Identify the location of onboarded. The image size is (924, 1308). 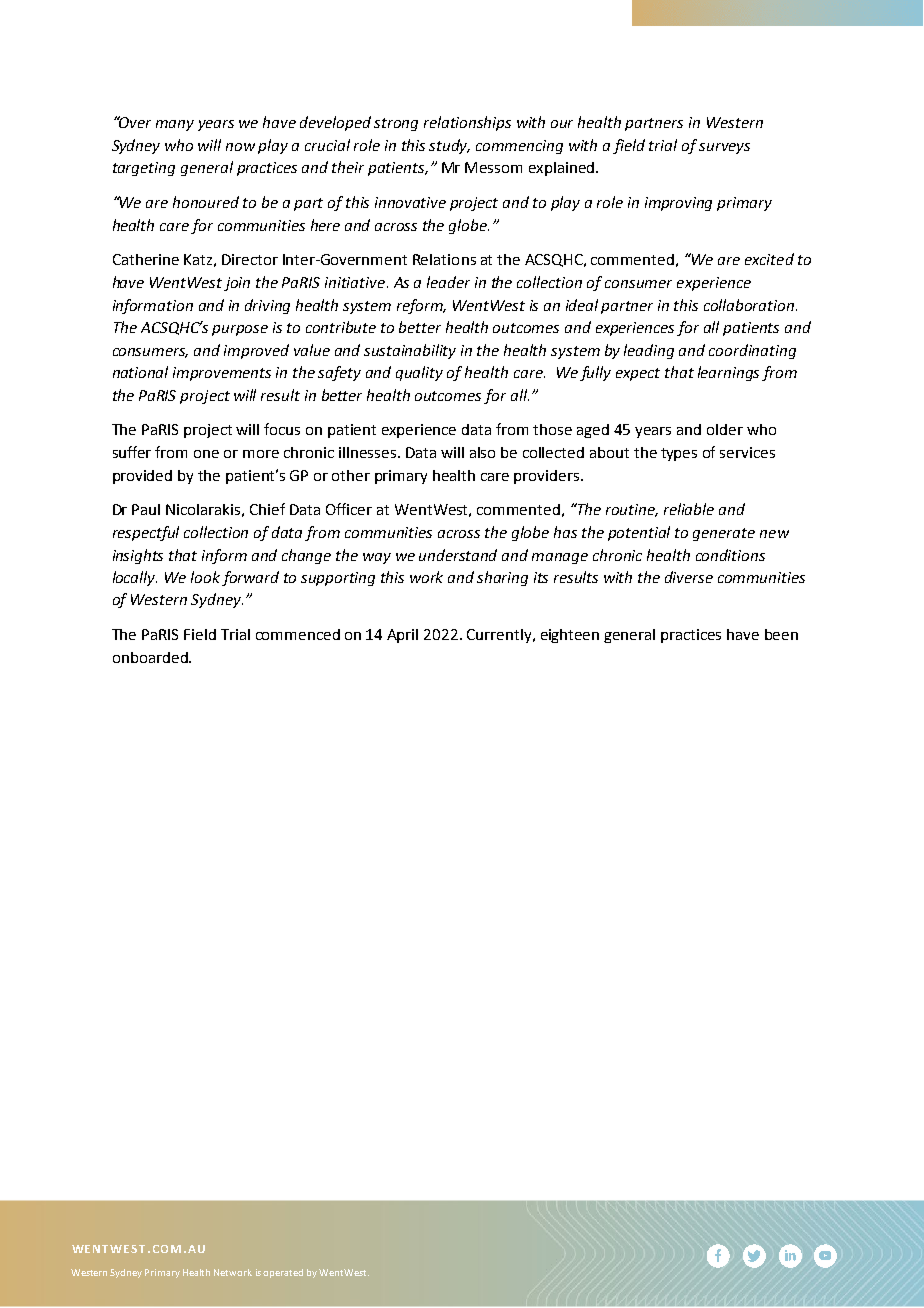
(151, 657).
